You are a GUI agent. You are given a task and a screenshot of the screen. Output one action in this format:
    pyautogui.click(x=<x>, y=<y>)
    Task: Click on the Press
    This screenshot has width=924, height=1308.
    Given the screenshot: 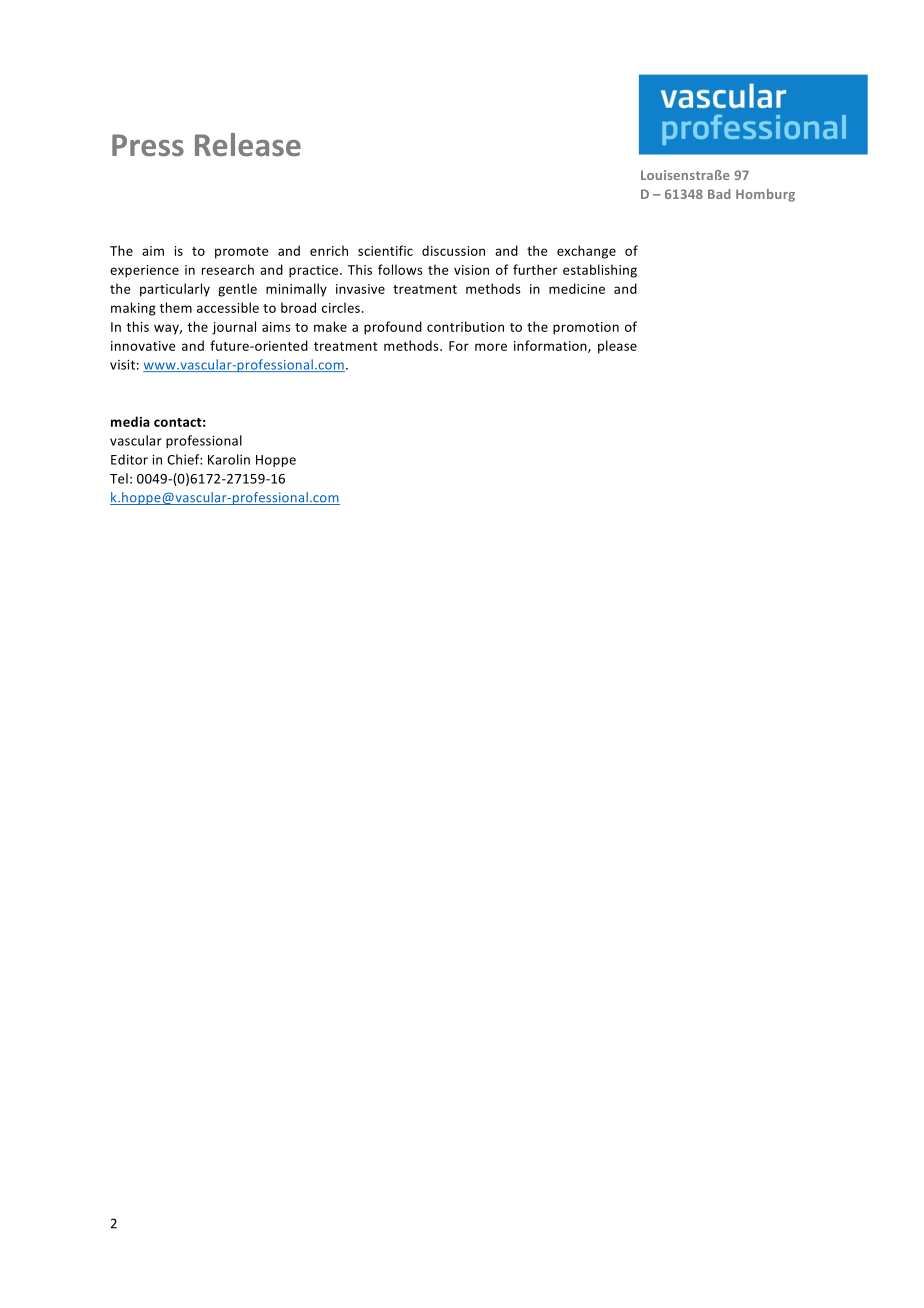 What is the action you would take?
    pyautogui.click(x=148, y=145)
